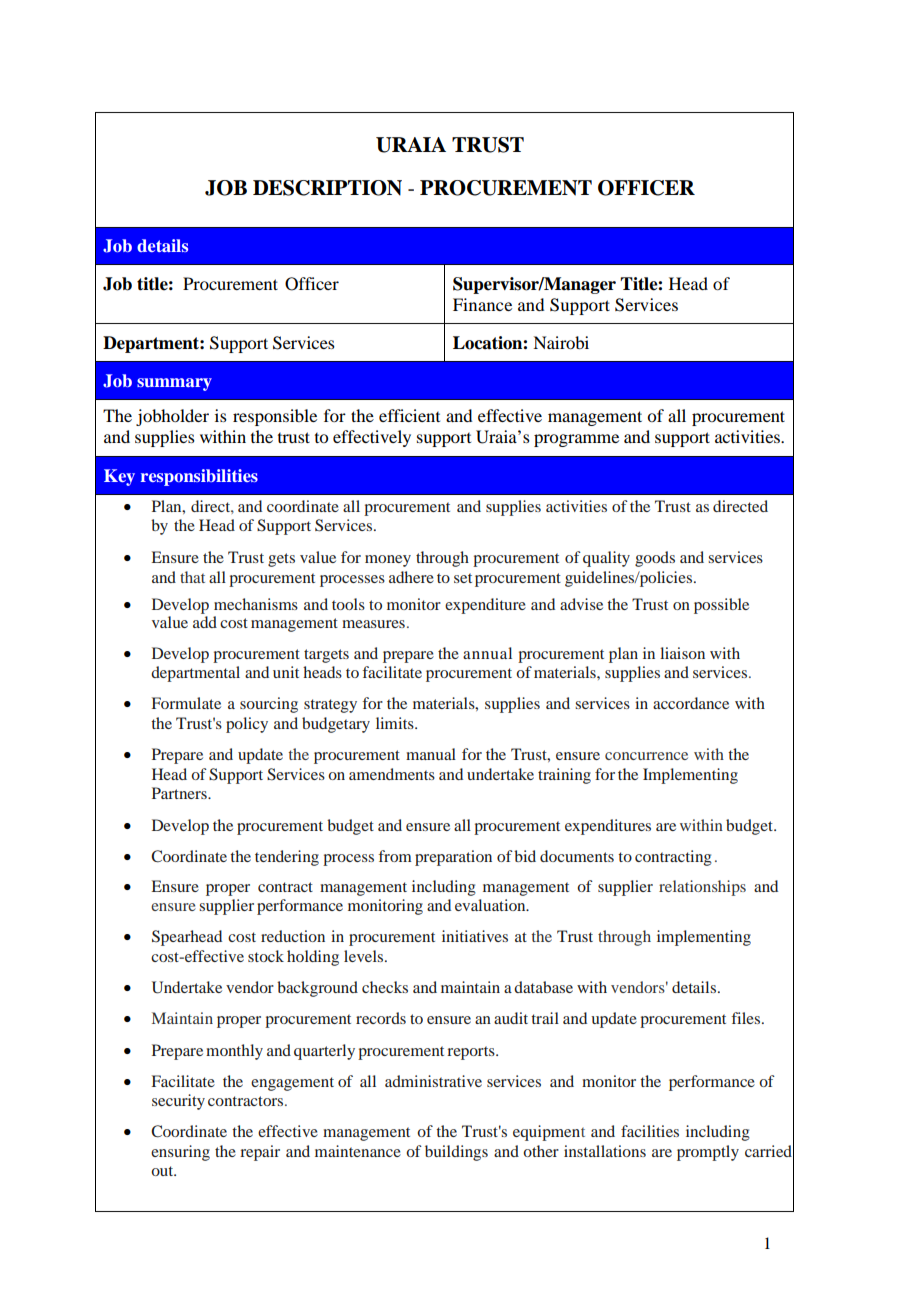  Describe the element at coordinates (180, 793) in the image. I see `Partners` at that location.
